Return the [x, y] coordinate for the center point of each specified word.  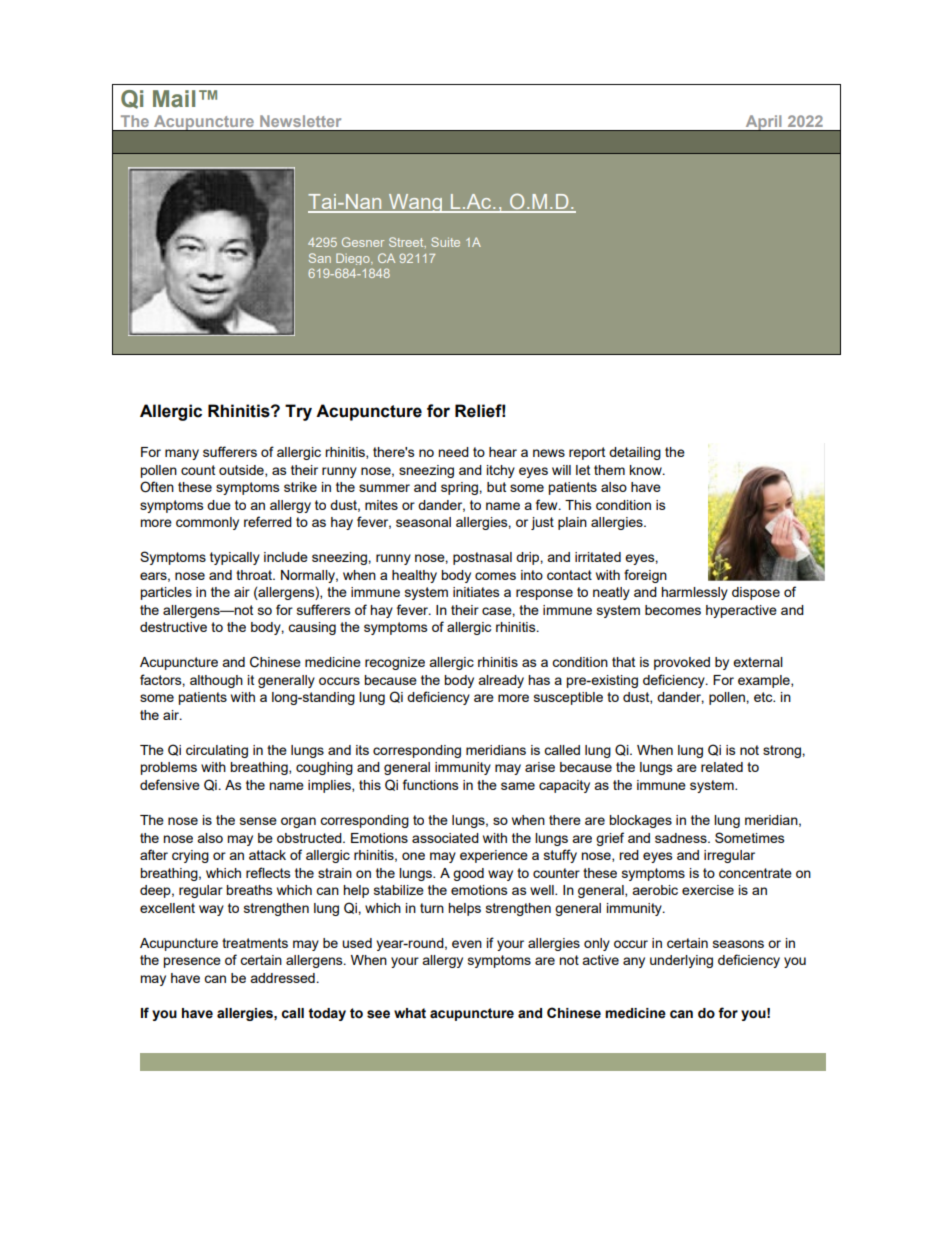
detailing [635, 453]
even [467, 944]
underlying [681, 961]
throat [255, 575]
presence [192, 962]
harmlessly [694, 593]
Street [407, 242]
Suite [445, 242]
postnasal [482, 558]
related [722, 767]
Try [298, 412]
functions [431, 784]
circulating [217, 751]
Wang [416, 203]
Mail [174, 99]
